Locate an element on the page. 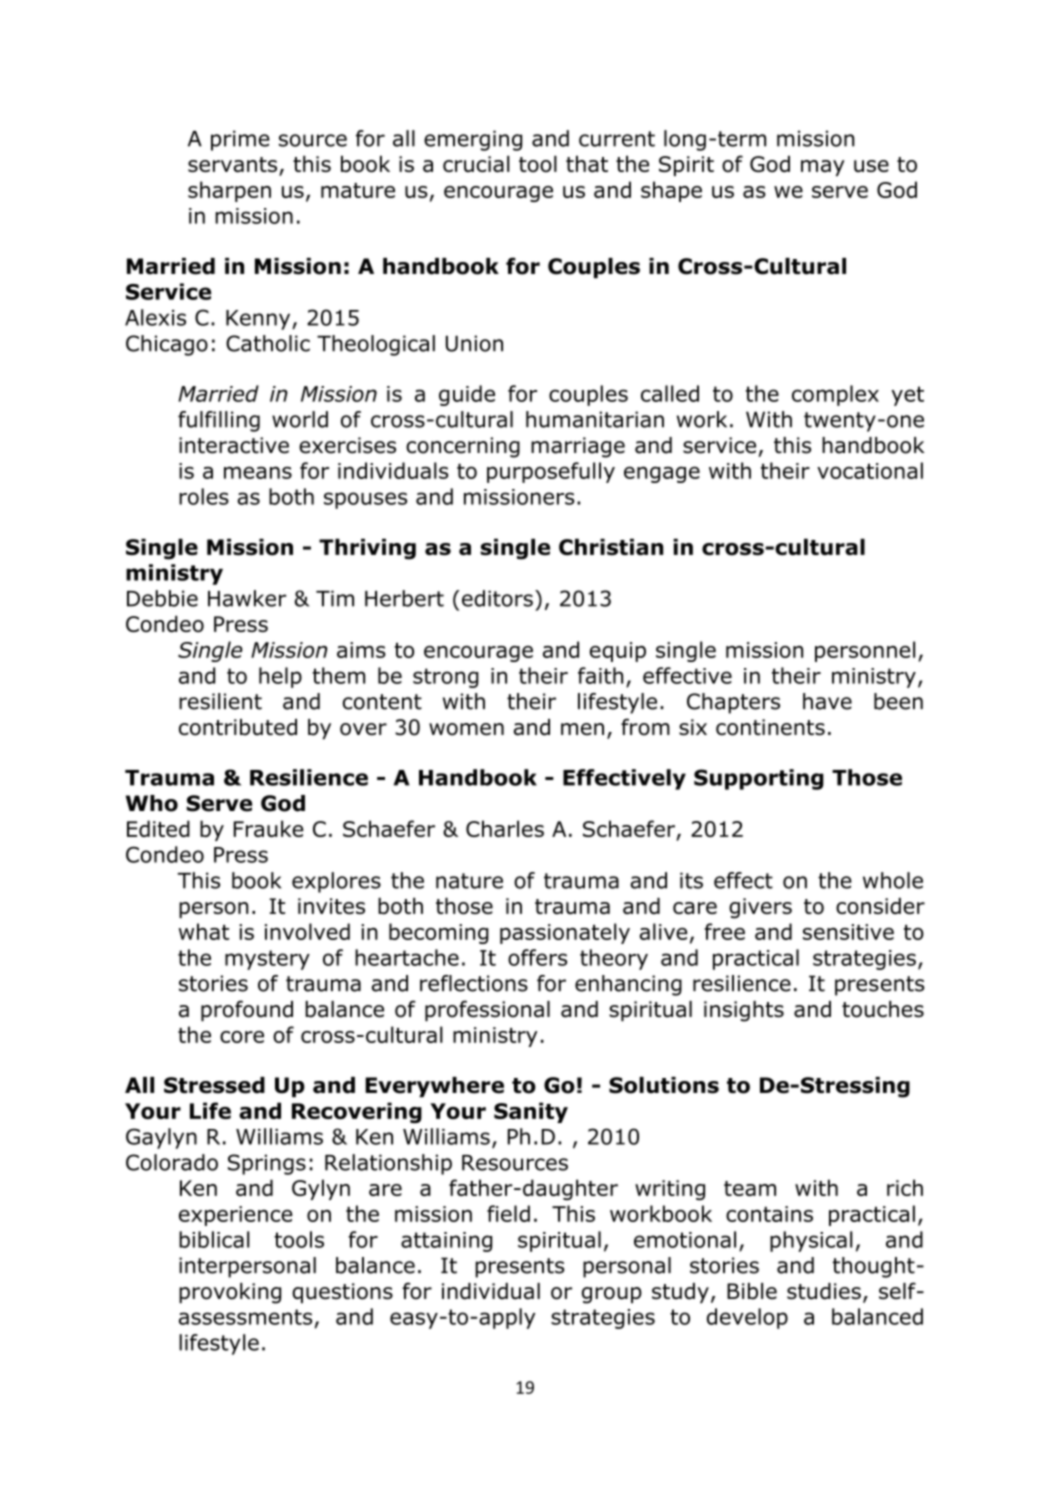  Hawker is located at coordinates (247, 598).
